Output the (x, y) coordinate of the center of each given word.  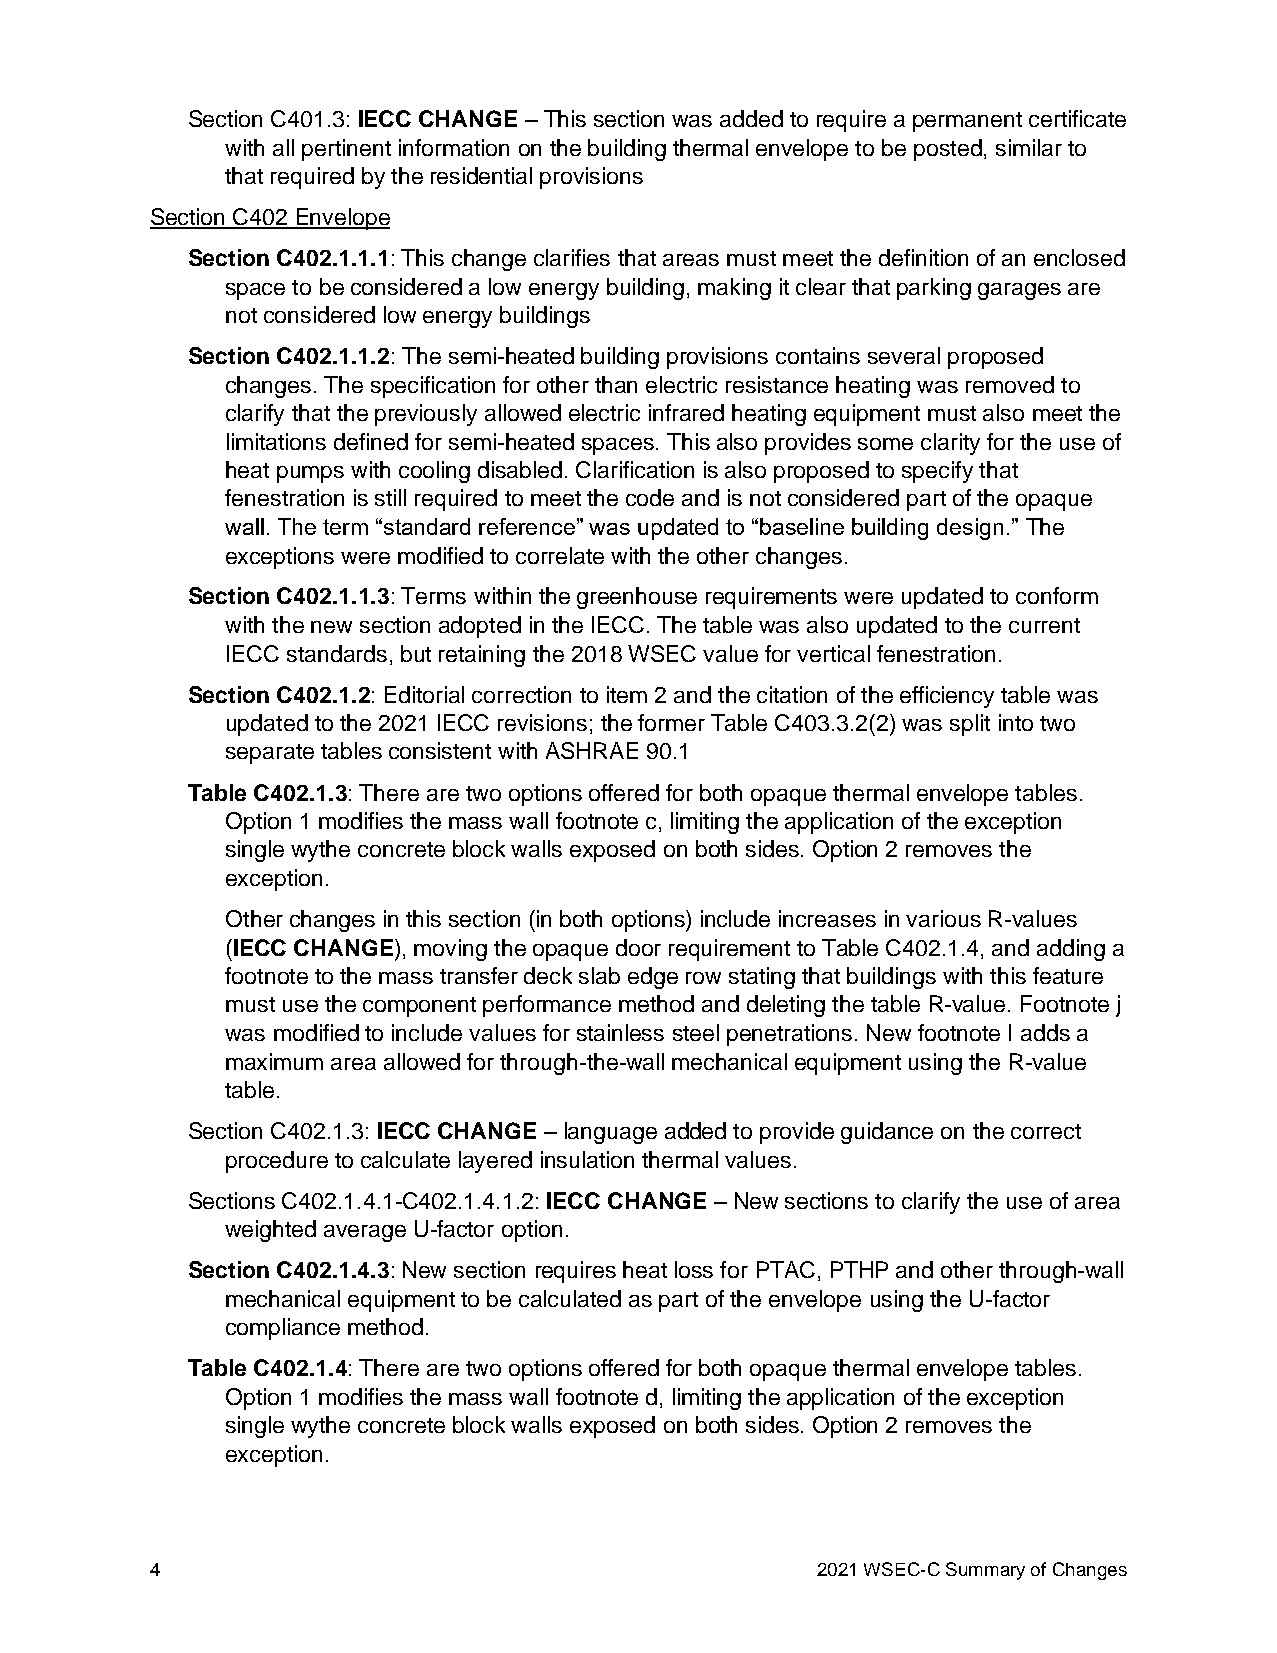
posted (948, 150)
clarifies (572, 257)
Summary (985, 1571)
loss (694, 1269)
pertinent (346, 150)
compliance (283, 1329)
